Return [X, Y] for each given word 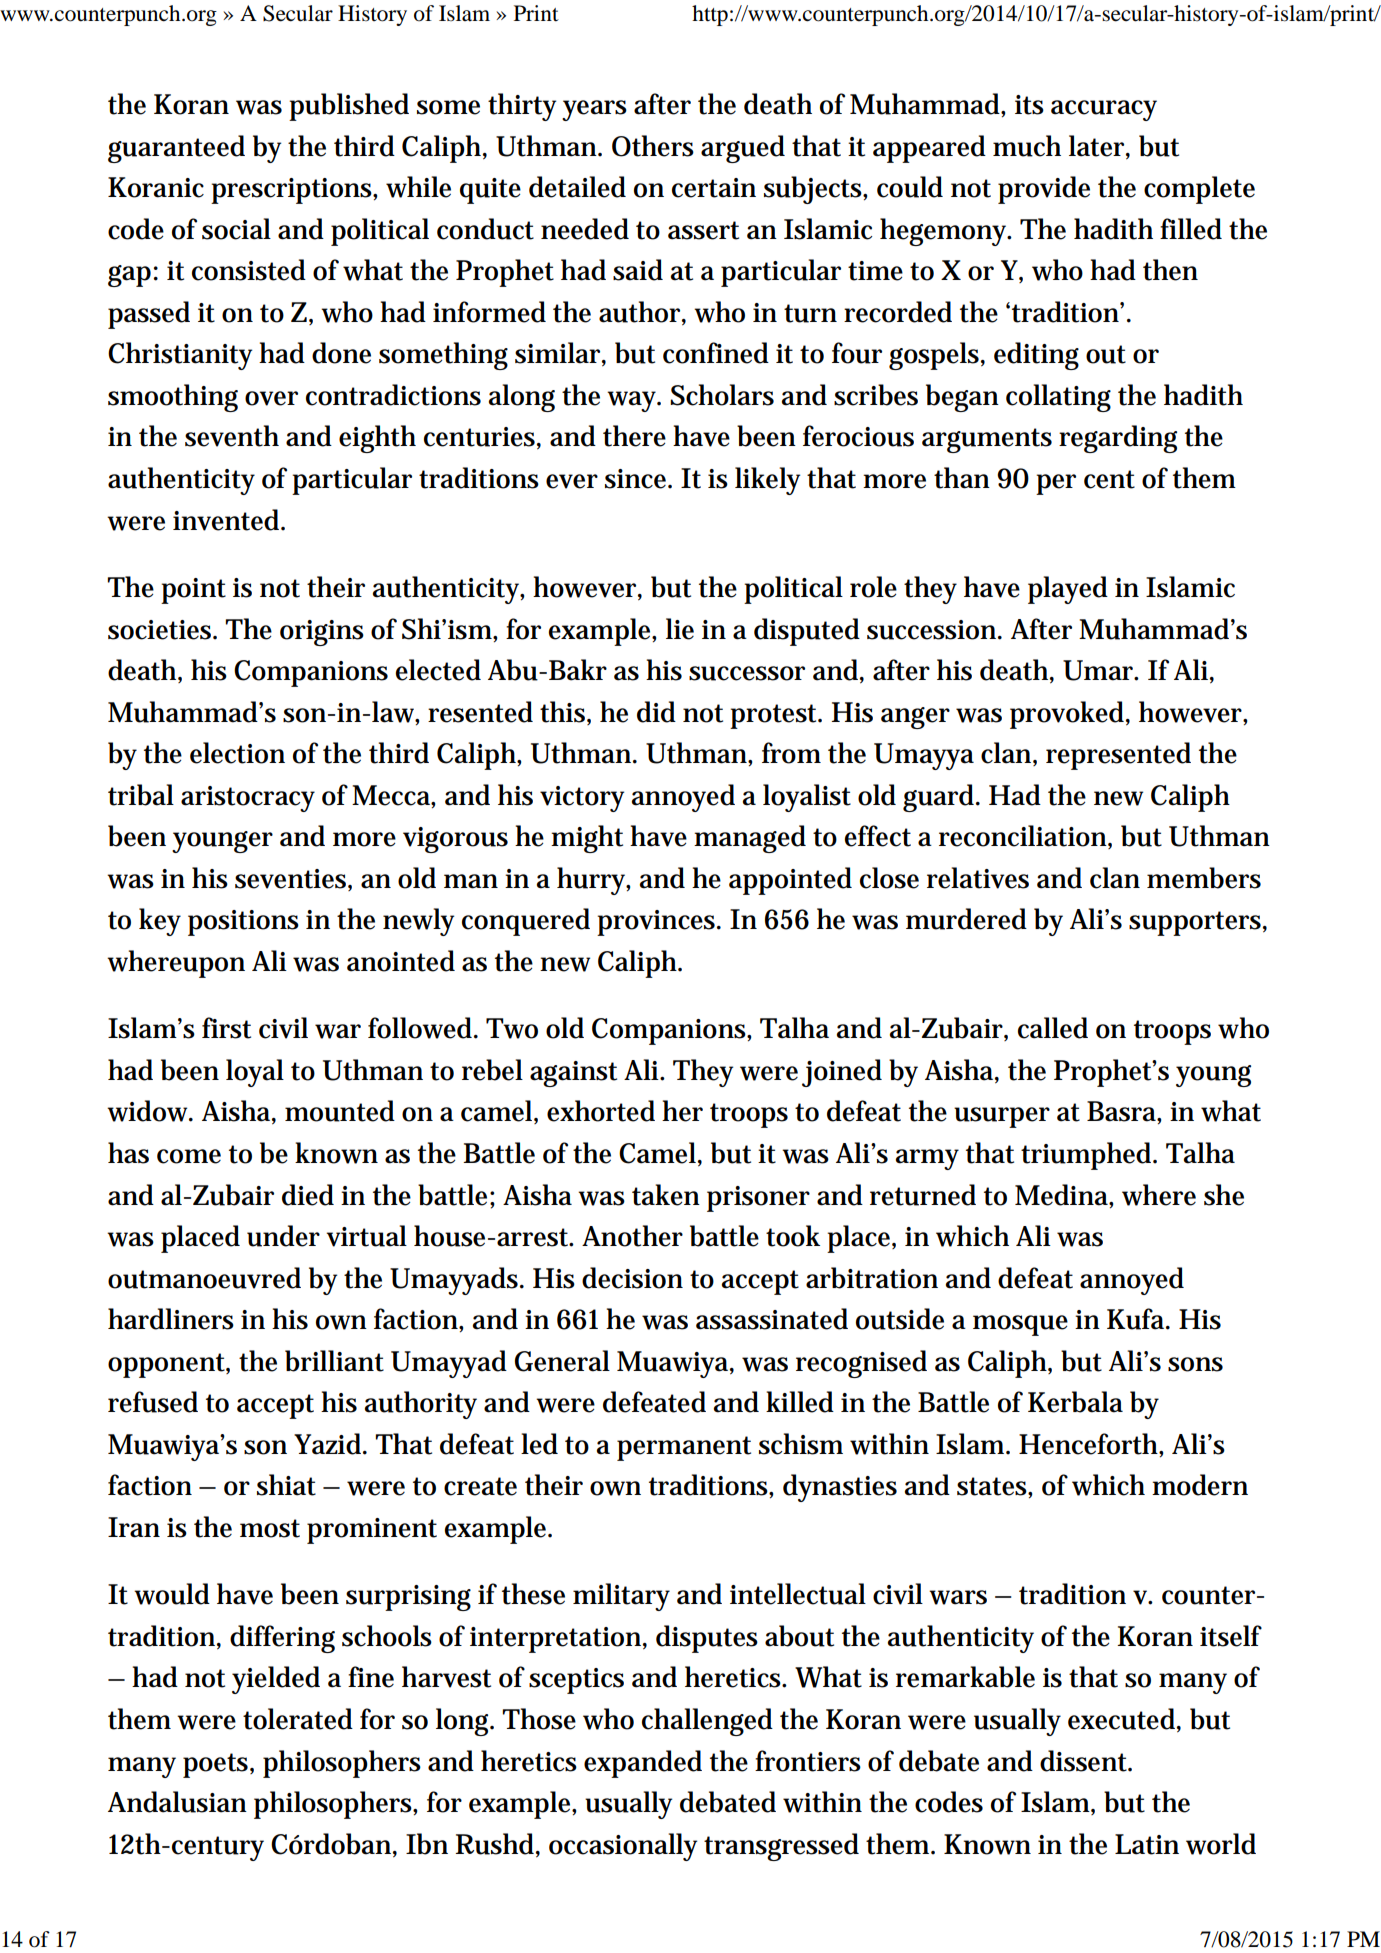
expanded [643, 1764]
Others [653, 146]
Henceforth [1089, 1444]
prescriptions [292, 191]
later [1098, 146]
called [1053, 1028]
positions [243, 923]
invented [226, 520]
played [1068, 590]
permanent [684, 1448]
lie [680, 629]
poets [217, 1765]
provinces [657, 923]
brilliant [334, 1361]
